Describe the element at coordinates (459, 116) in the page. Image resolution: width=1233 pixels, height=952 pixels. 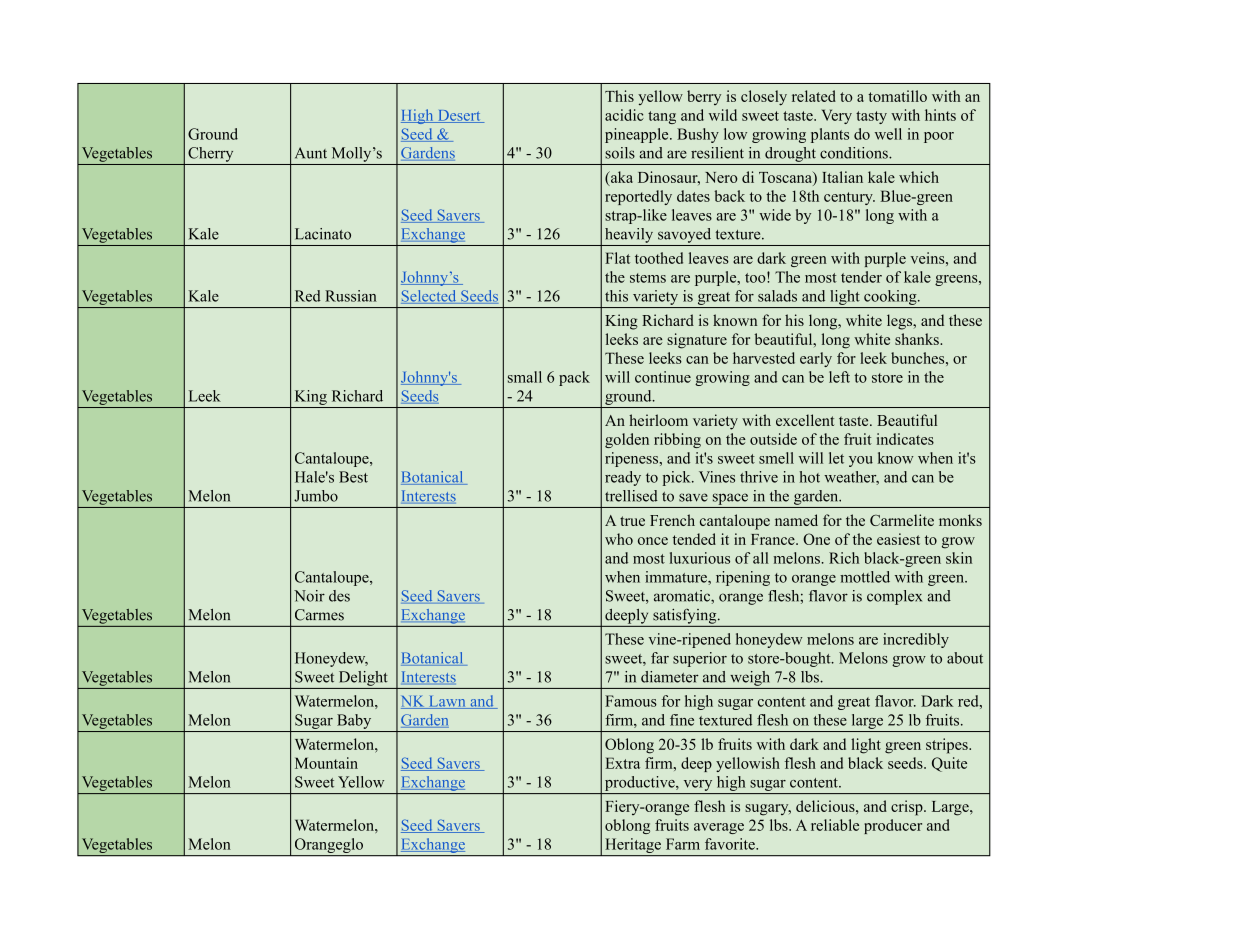
I see `Desert` at that location.
